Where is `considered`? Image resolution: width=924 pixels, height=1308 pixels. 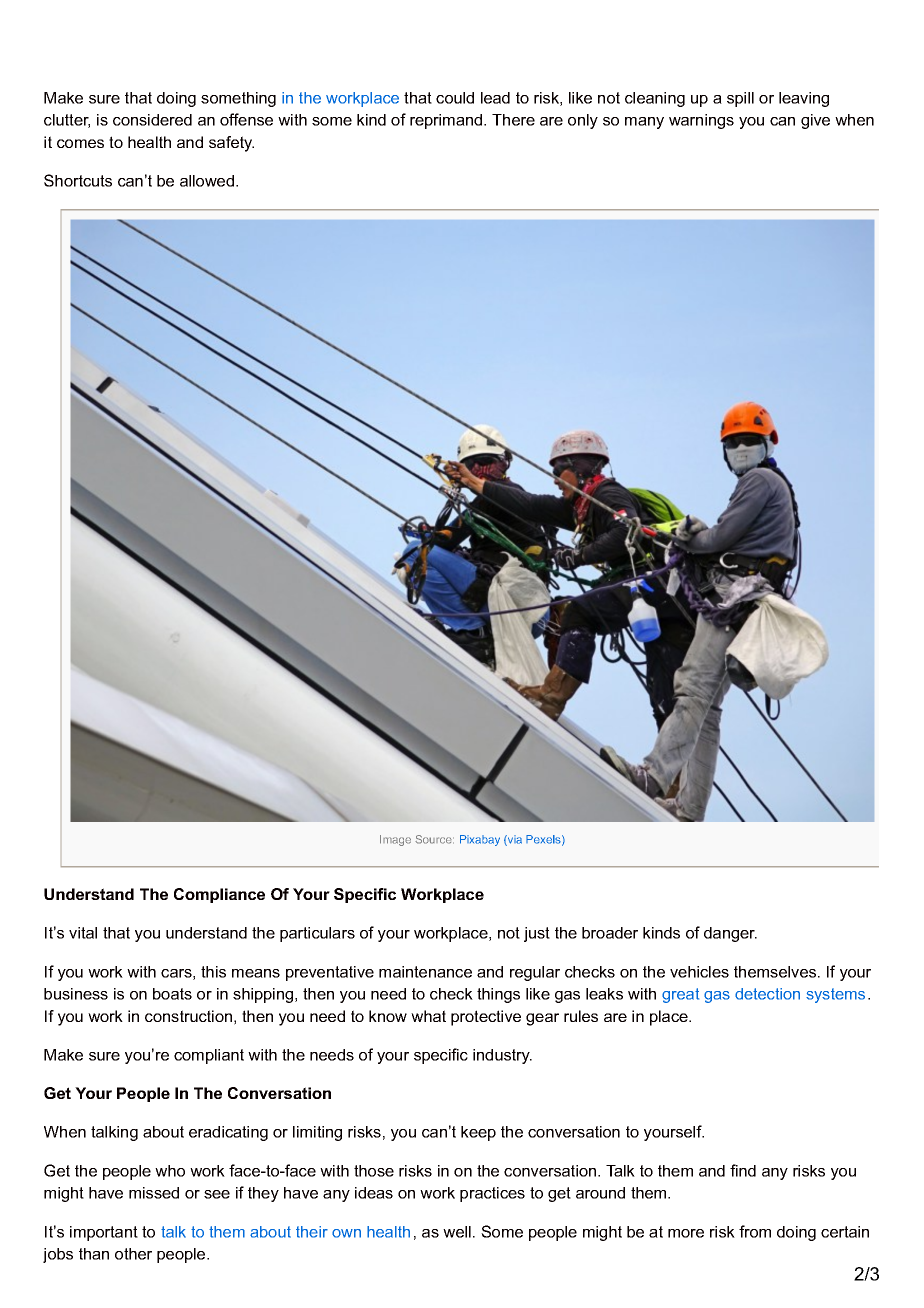 considered is located at coordinates (152, 120).
